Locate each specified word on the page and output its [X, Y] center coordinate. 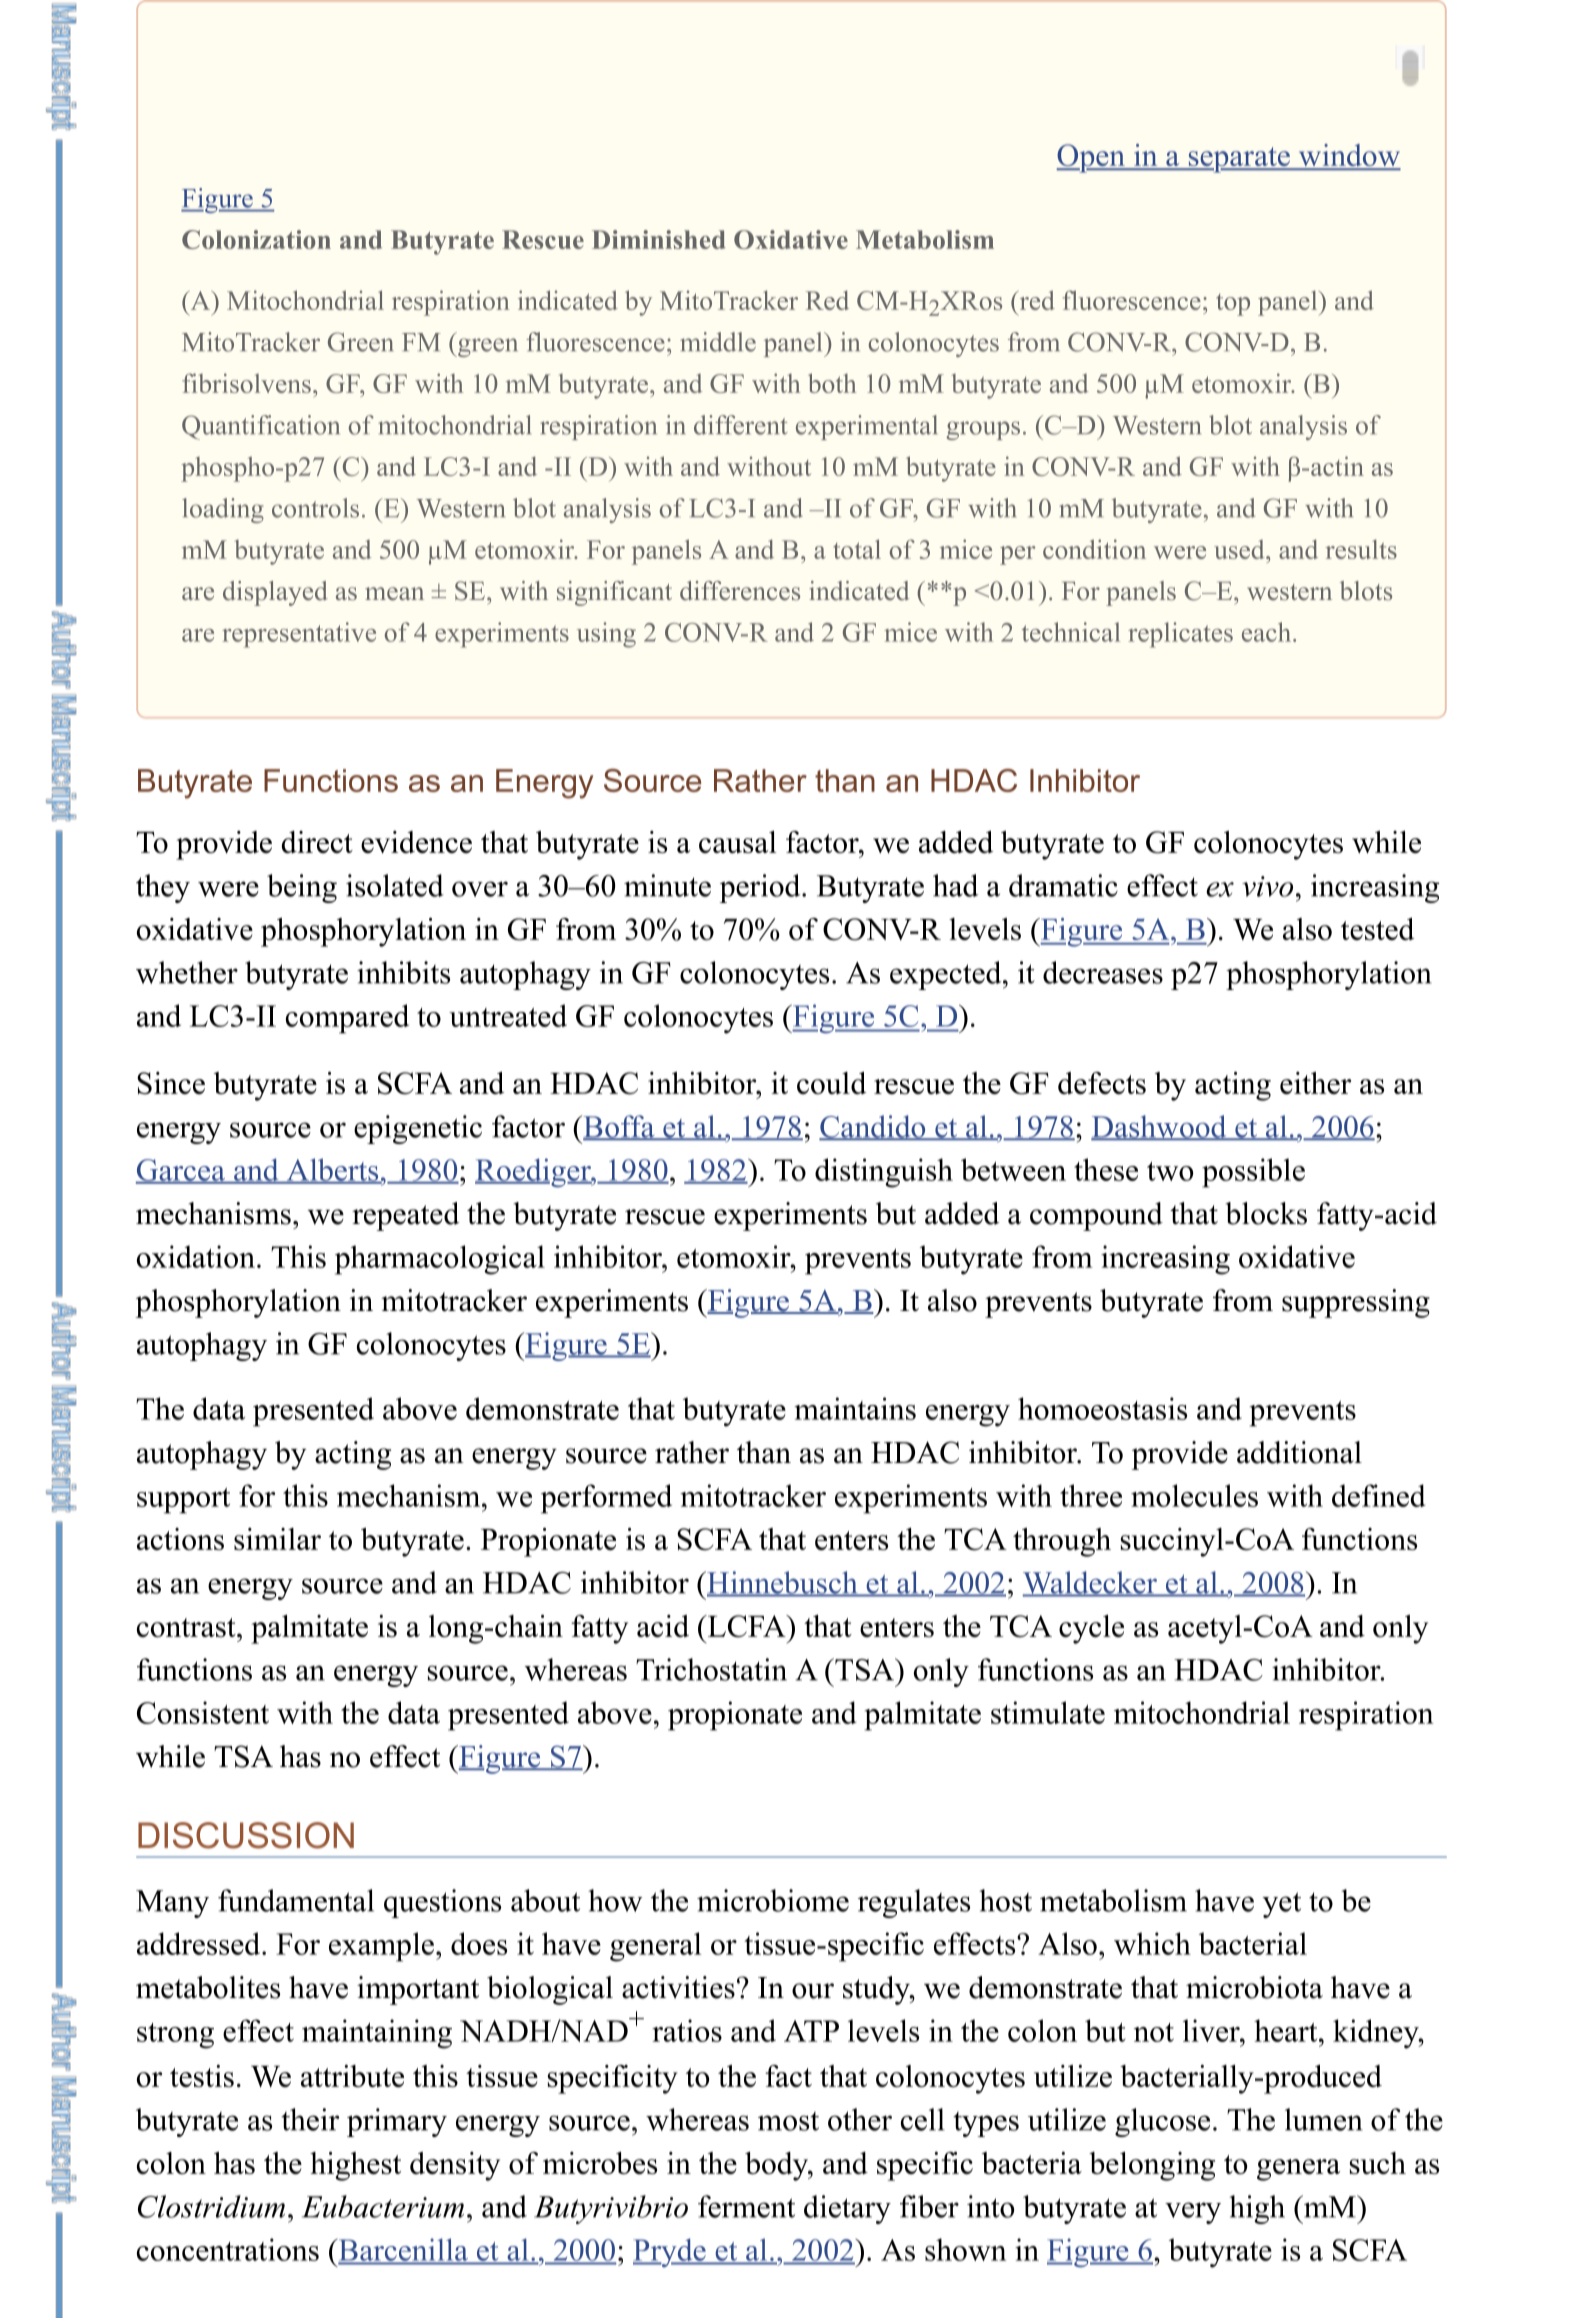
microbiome [773, 1900]
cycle [1091, 1629]
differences [740, 591]
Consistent [203, 1712]
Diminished [658, 239]
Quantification [261, 427]
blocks [1266, 1213]
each [1268, 632]
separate [1239, 160]
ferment [746, 2206]
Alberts [332, 1171]
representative [299, 635]
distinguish [884, 1173]
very [1193, 2213]
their [310, 2119]
